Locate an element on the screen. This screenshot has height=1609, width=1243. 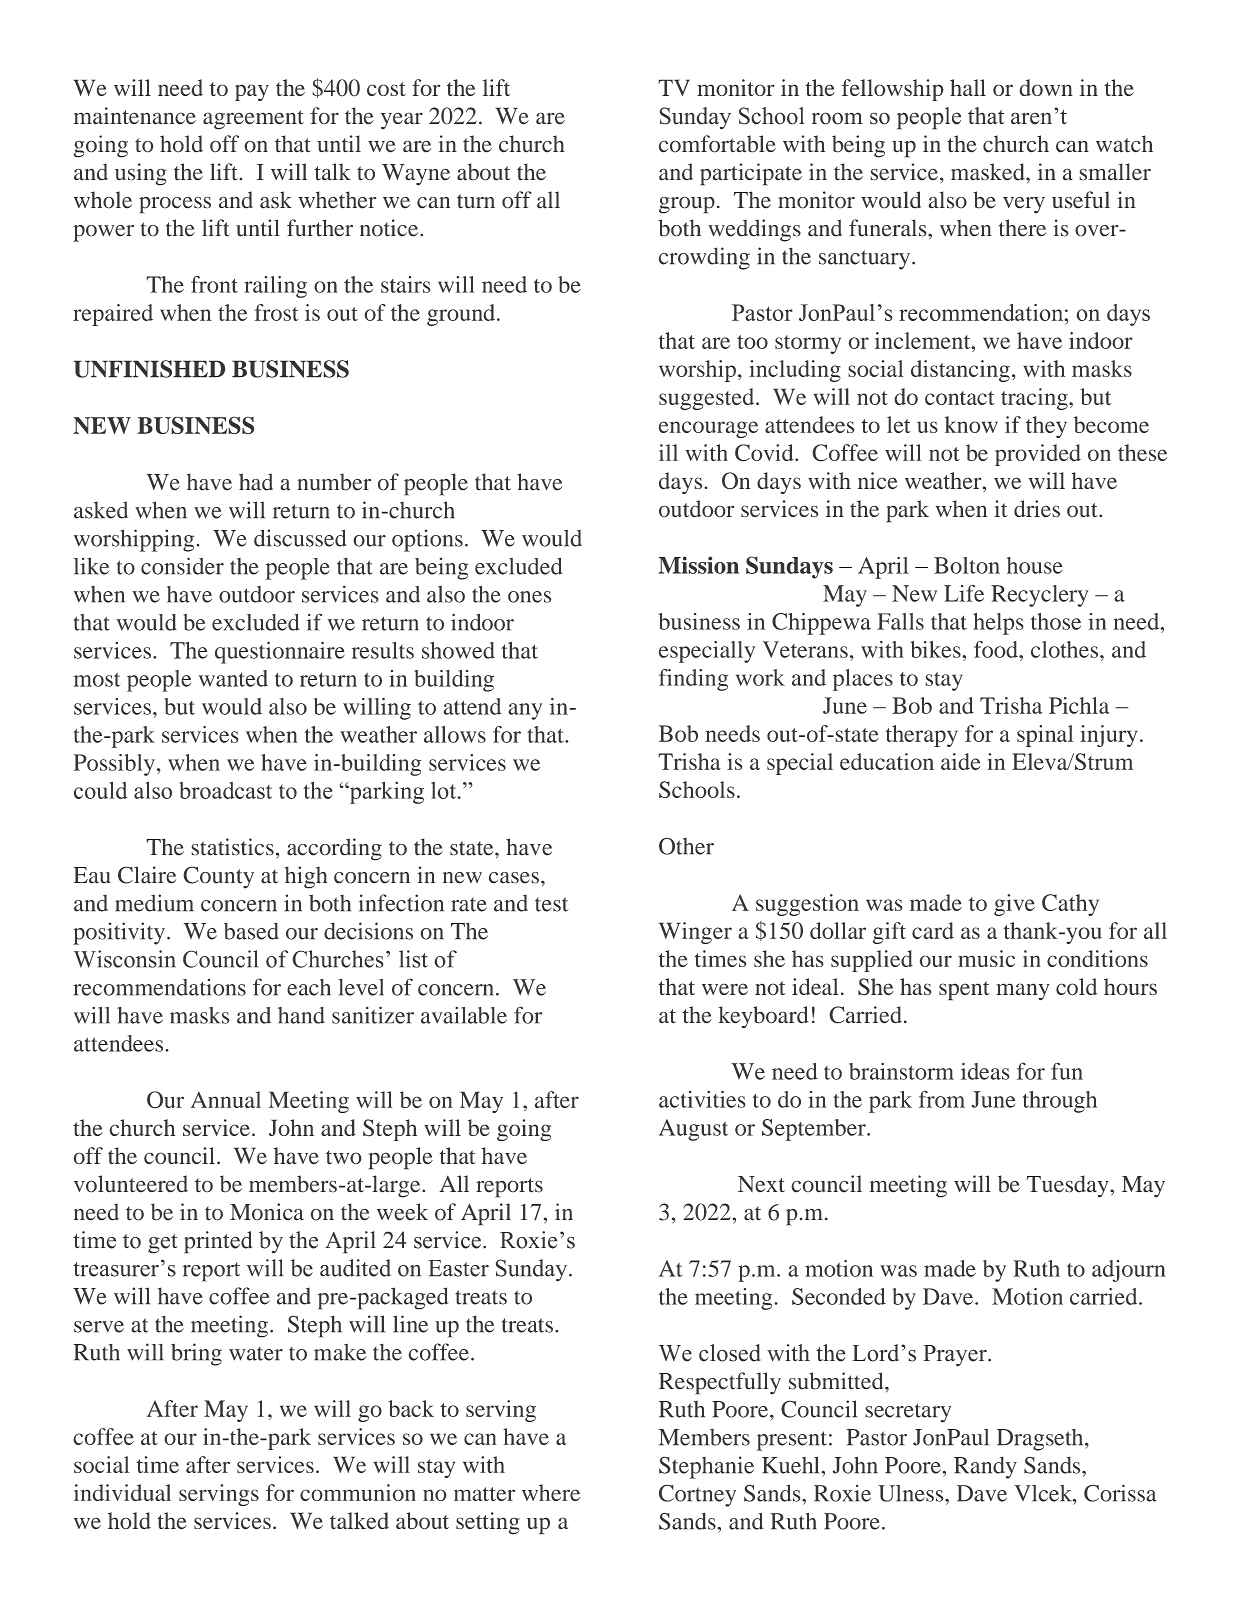
down is located at coordinates (1046, 87).
